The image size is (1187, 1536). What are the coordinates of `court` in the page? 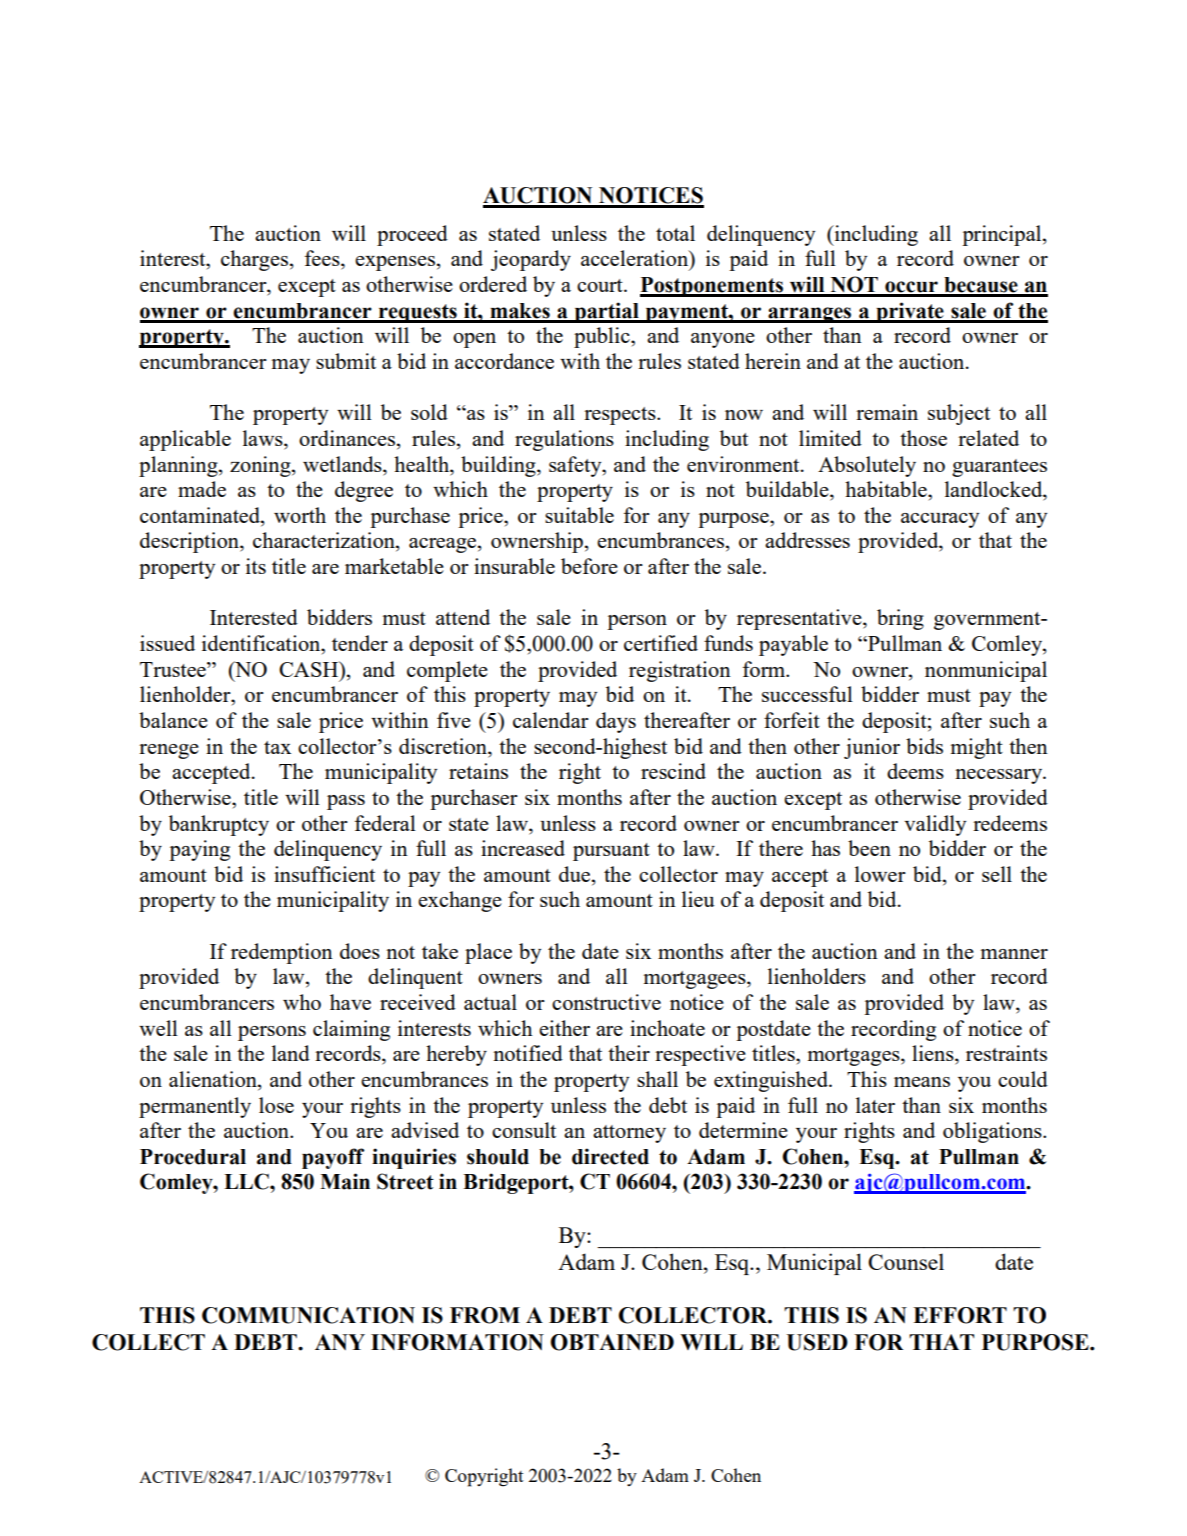 It's located at (601, 285).
